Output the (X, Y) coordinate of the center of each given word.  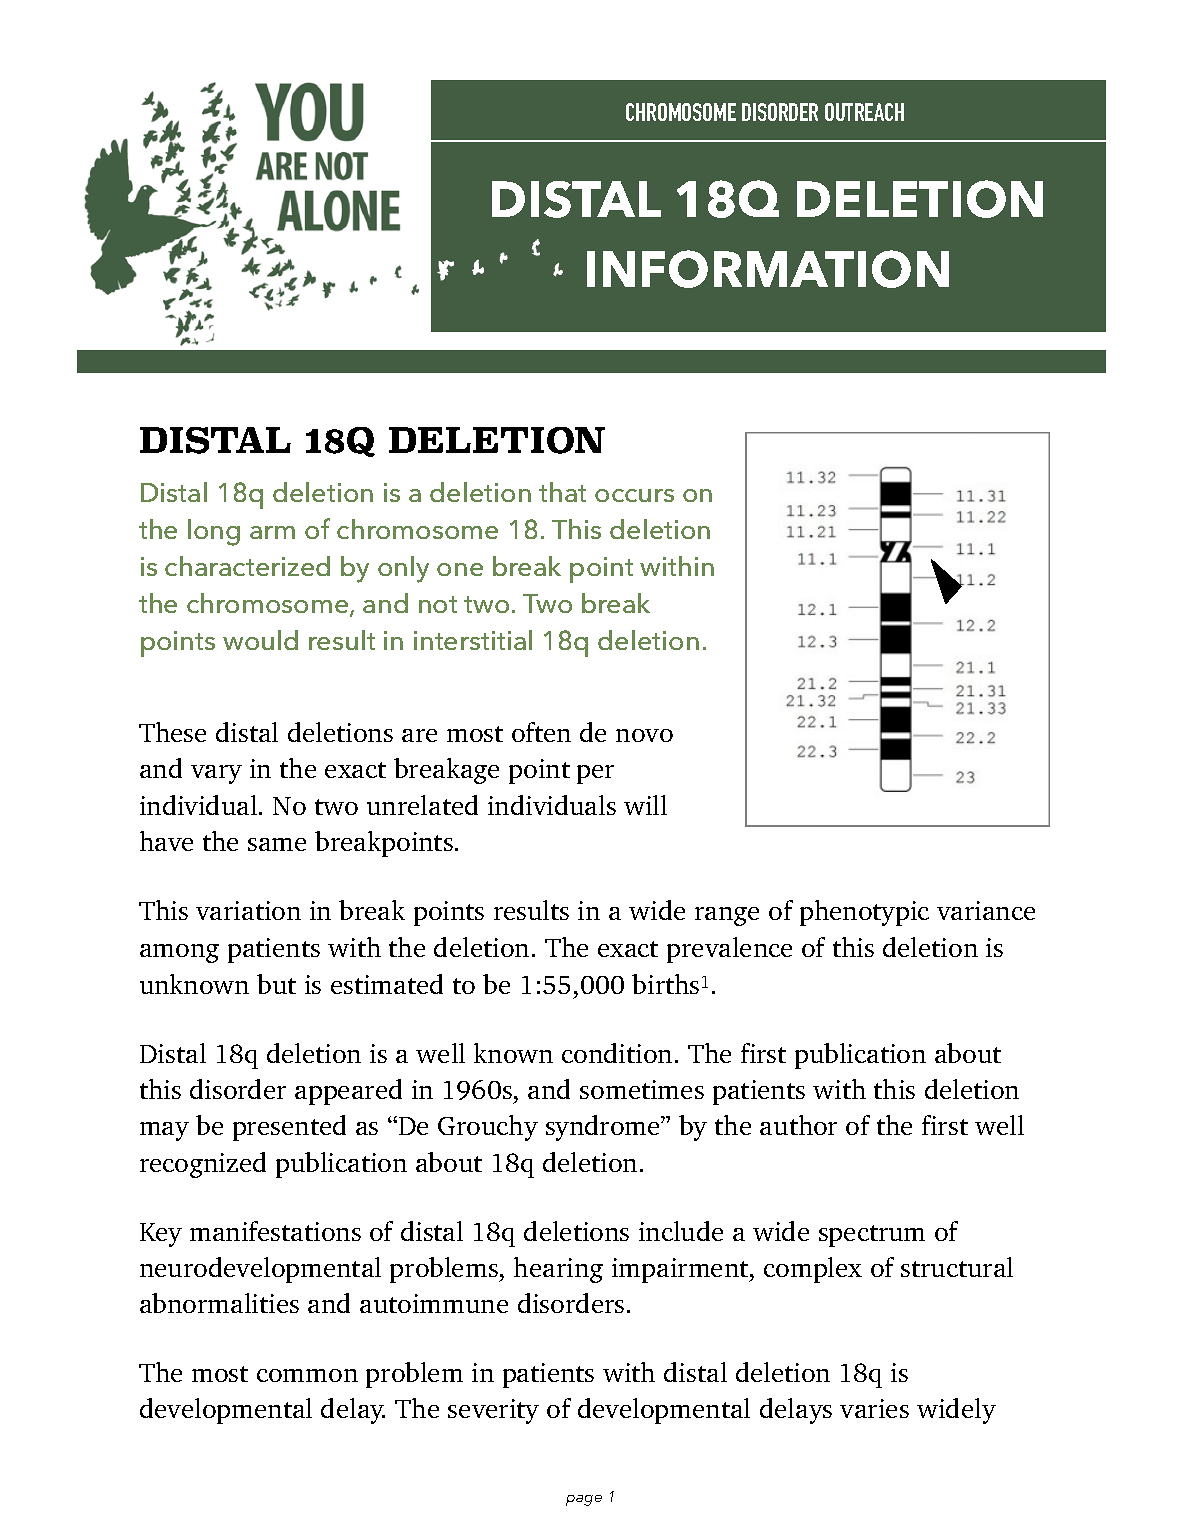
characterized (247, 566)
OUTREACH (864, 112)
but (276, 984)
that (562, 492)
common (307, 1375)
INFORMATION (768, 269)
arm (272, 532)
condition (617, 1053)
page (584, 1500)
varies (874, 1408)
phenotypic (864, 913)
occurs (634, 495)
